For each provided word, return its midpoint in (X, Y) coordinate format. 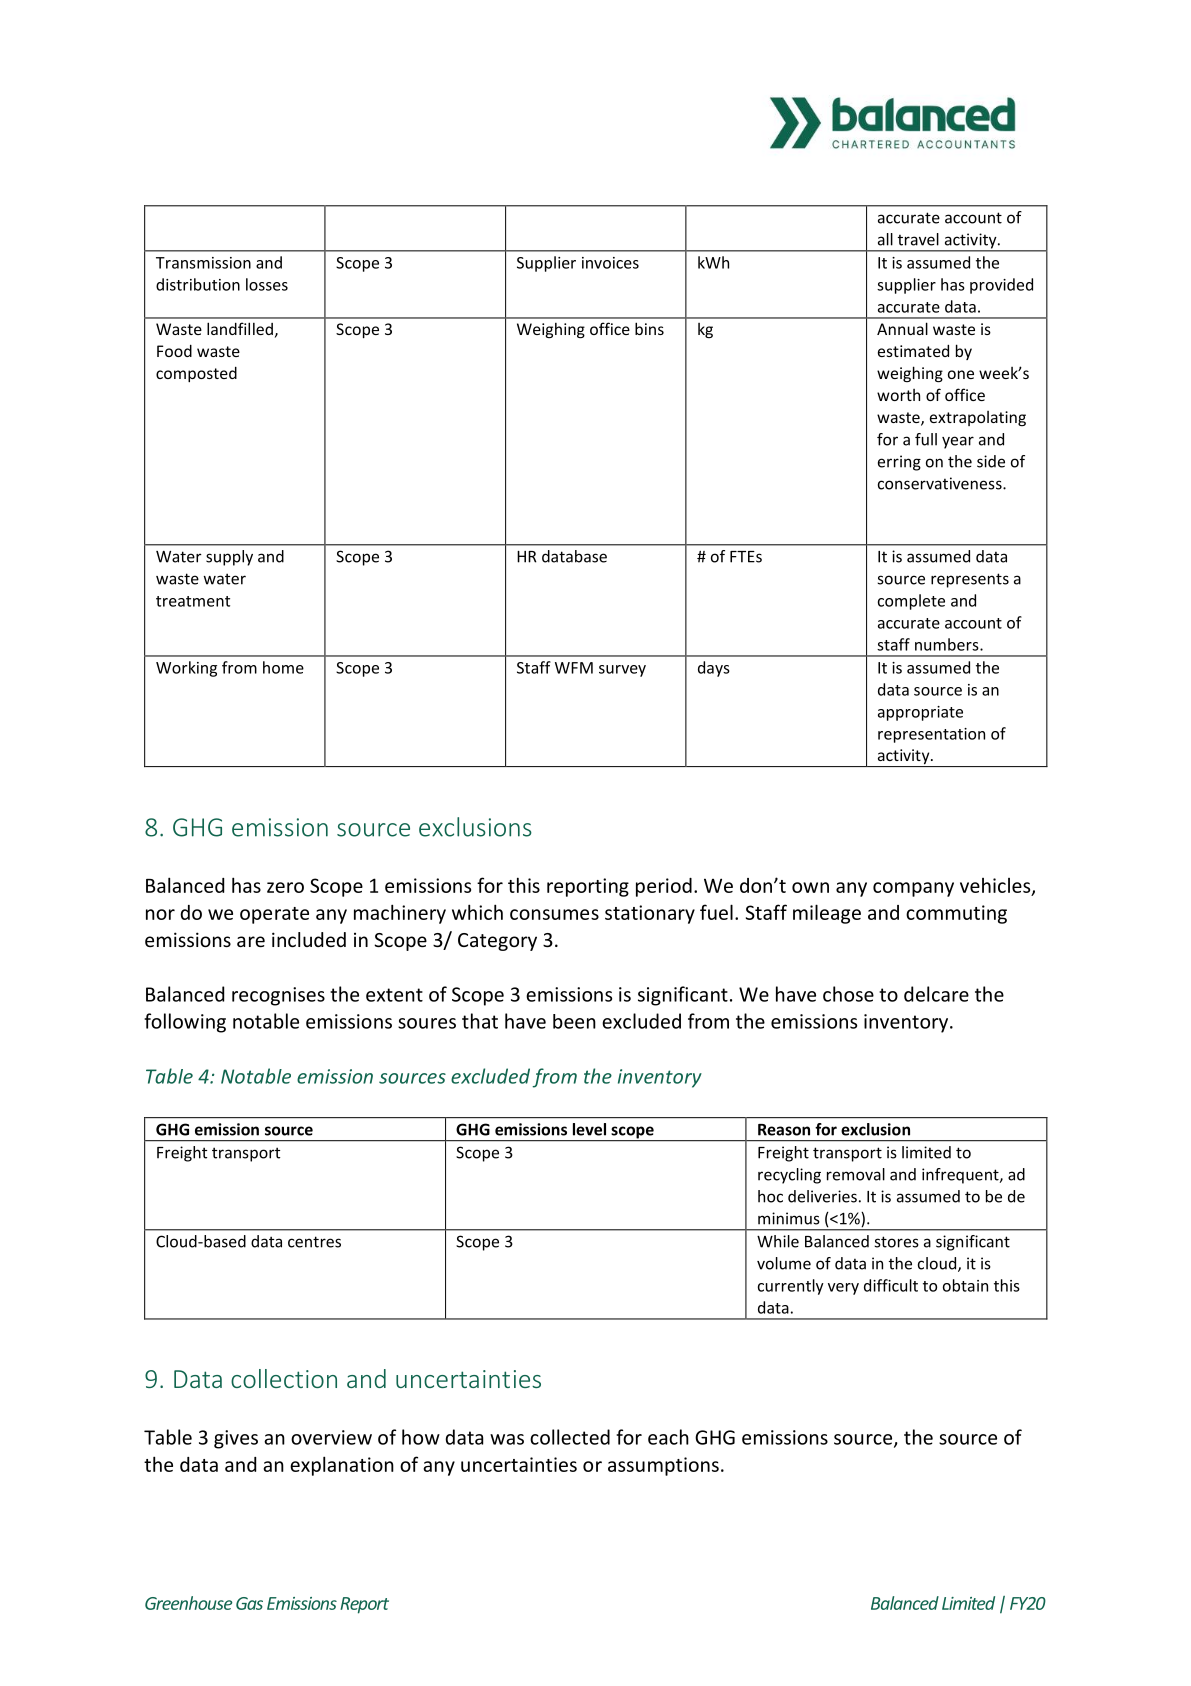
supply (229, 558)
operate (274, 915)
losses (267, 284)
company (913, 889)
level (589, 1129)
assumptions (663, 1466)
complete (911, 602)
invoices (610, 263)
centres (314, 1242)
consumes (554, 914)
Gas (249, 1603)
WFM (574, 668)
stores (897, 1242)
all (885, 239)
